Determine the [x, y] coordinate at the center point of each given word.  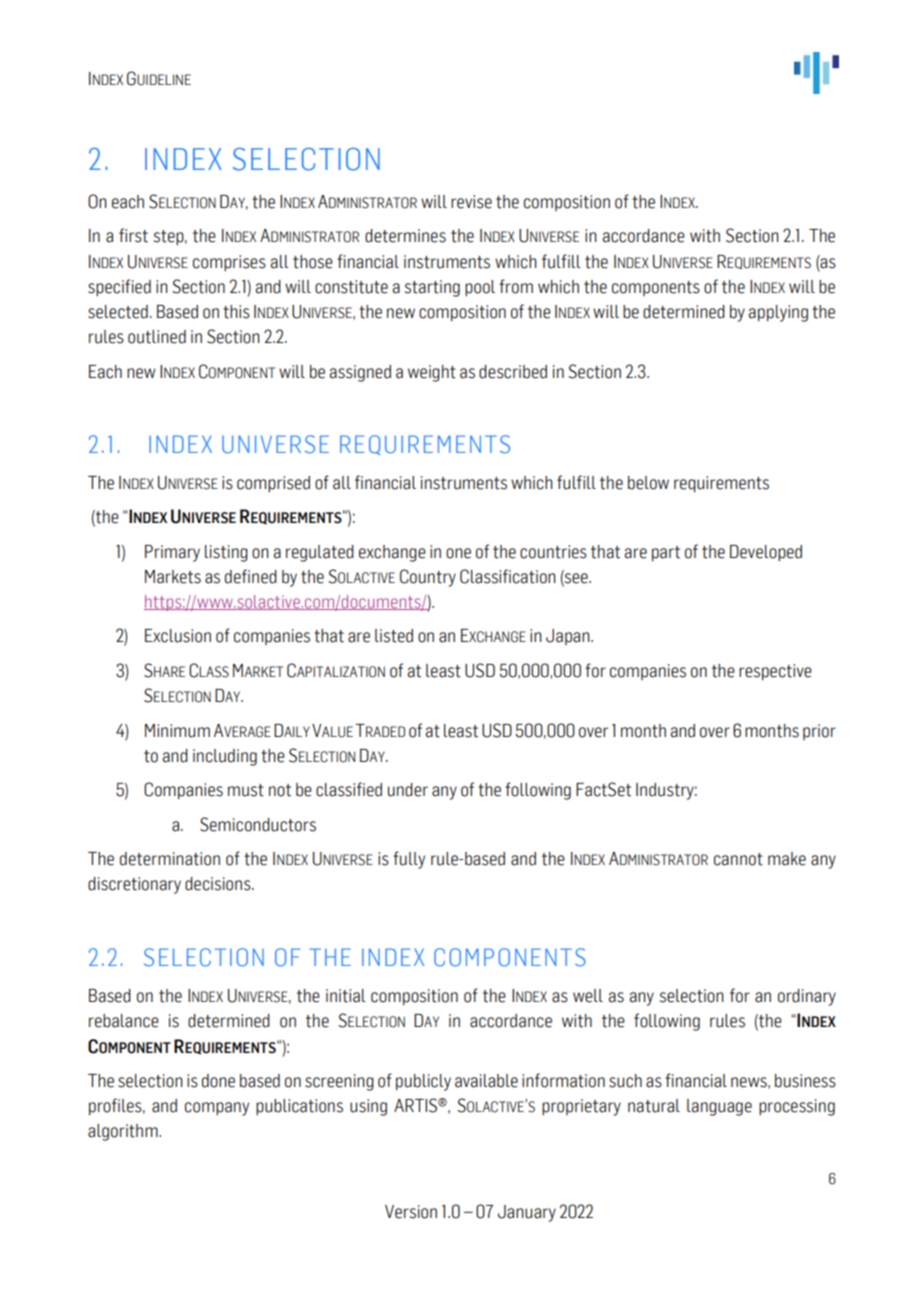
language [719, 1107]
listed [394, 636]
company [217, 1109]
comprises [229, 263]
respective [775, 672]
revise [471, 202]
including [225, 757]
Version [411, 1212]
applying [778, 313]
